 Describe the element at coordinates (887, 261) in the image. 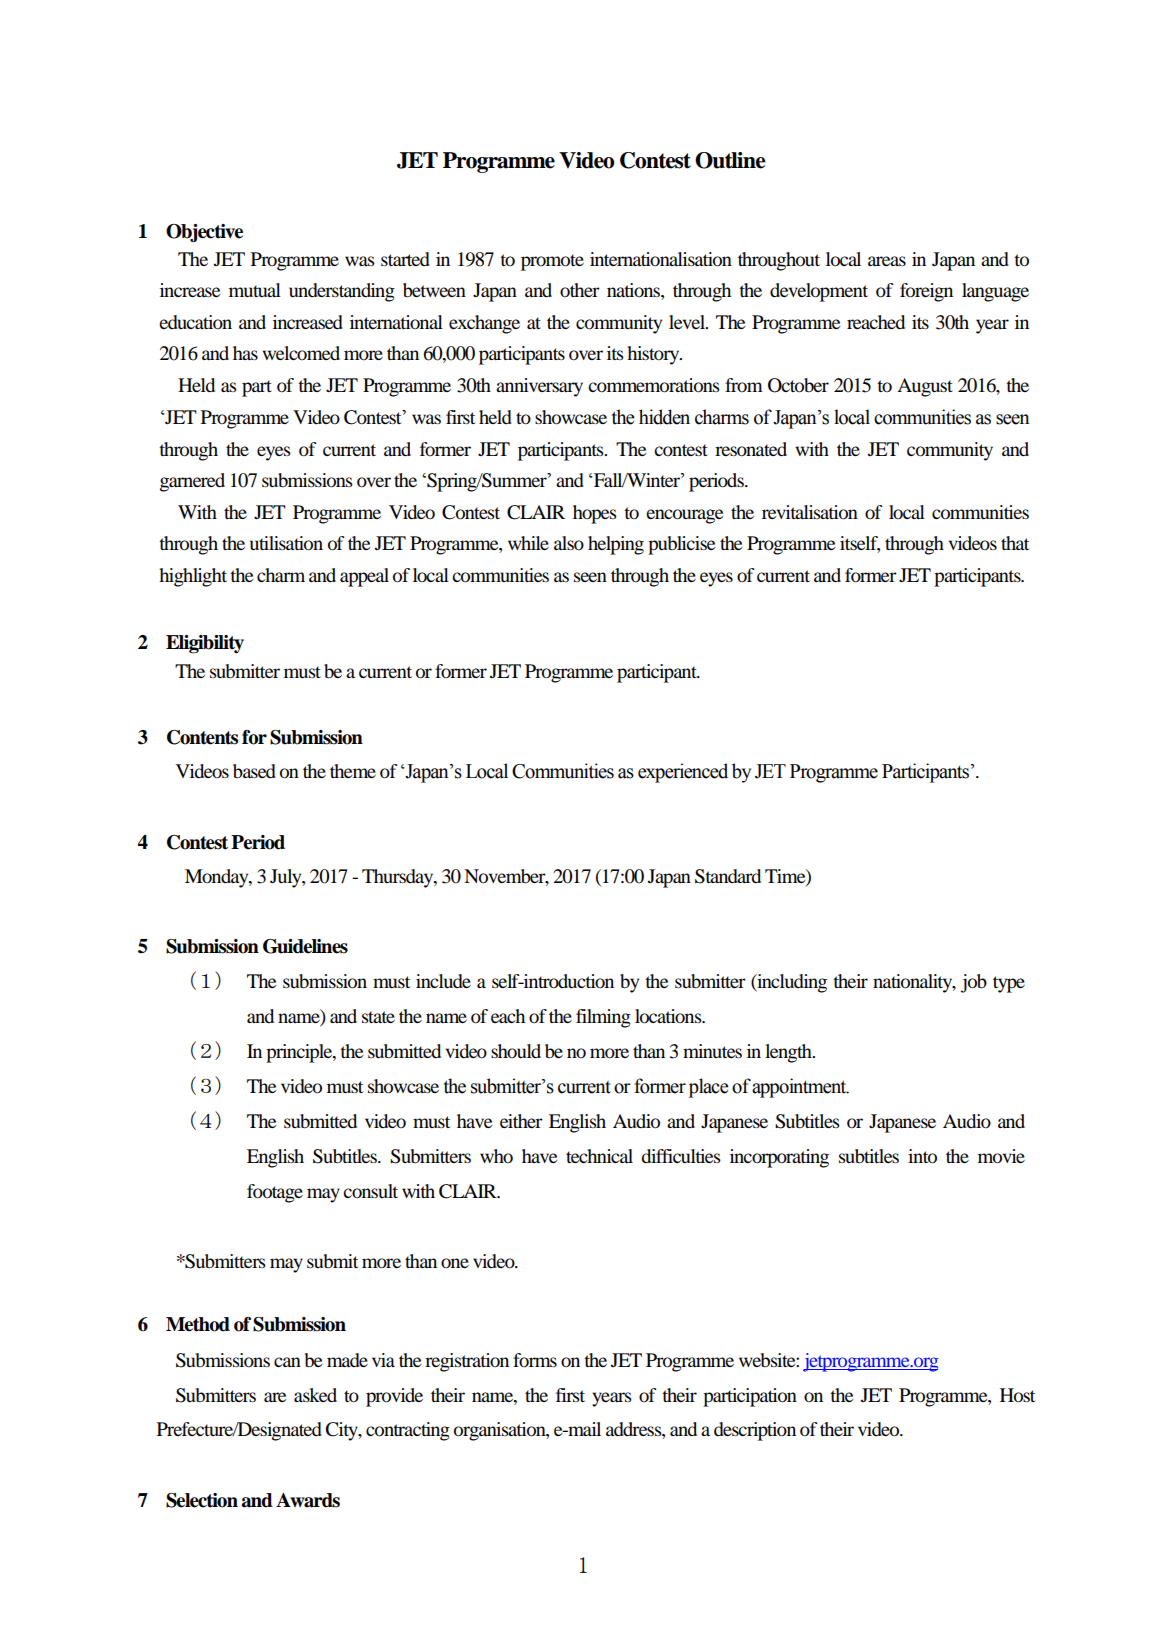

I see `areas` at that location.
